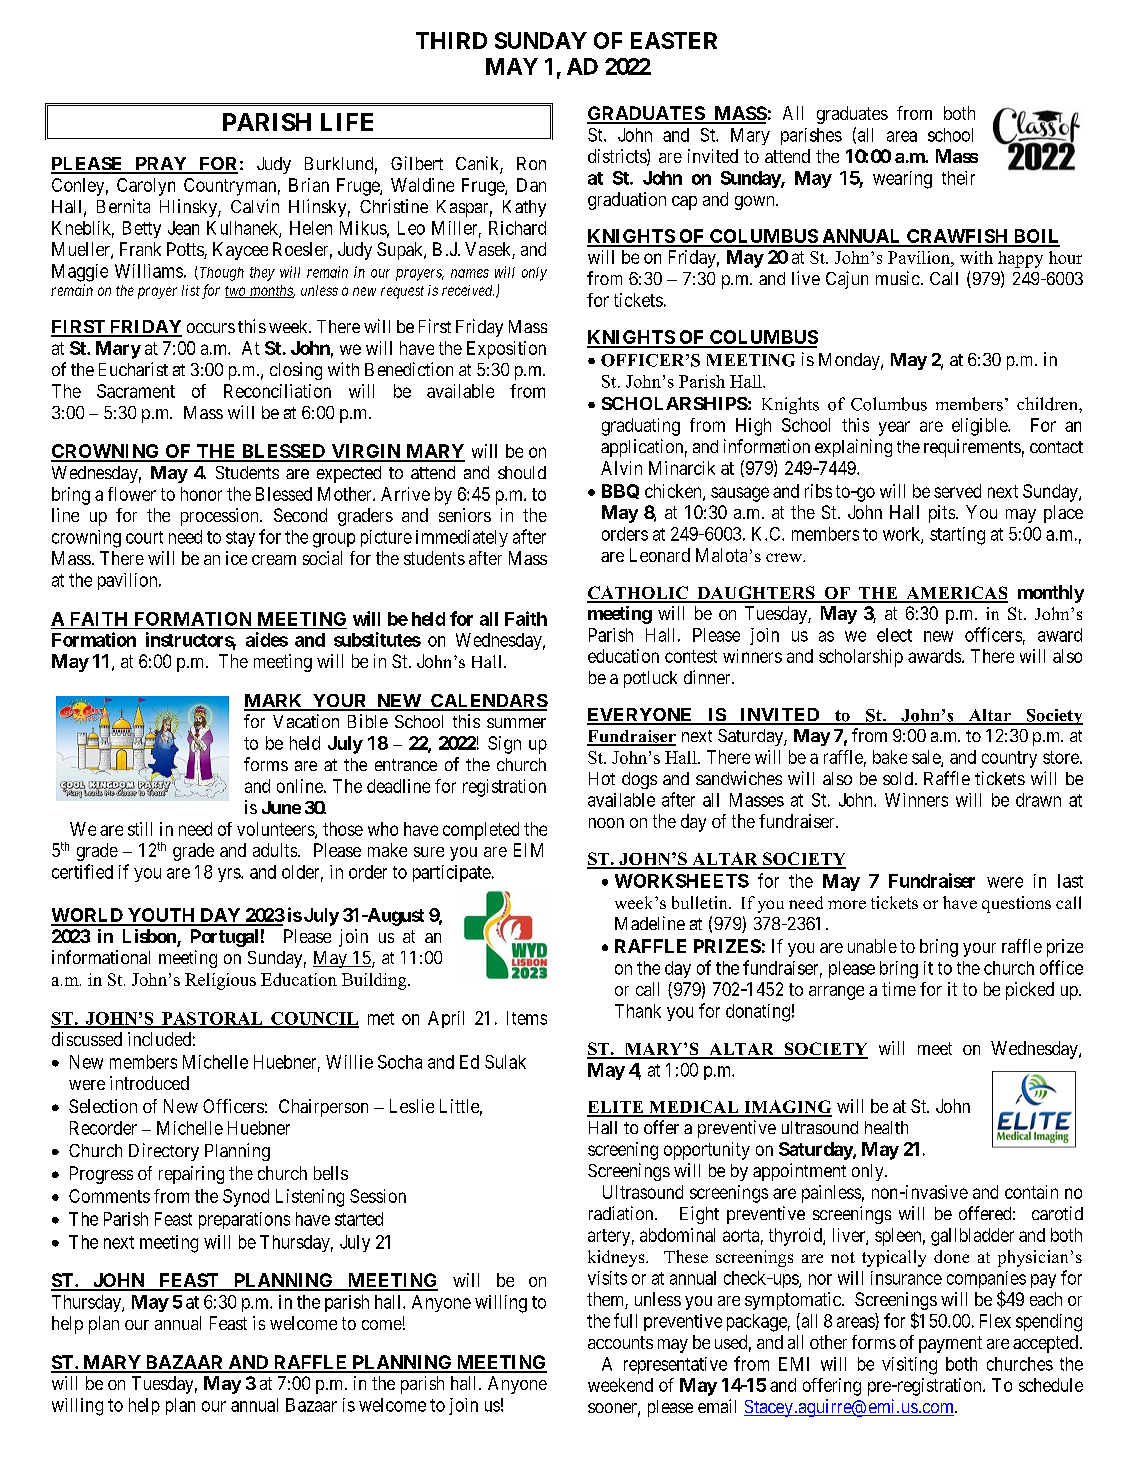 The width and height of the document is (1142, 1478). I want to click on EASTER, so click(674, 40).
